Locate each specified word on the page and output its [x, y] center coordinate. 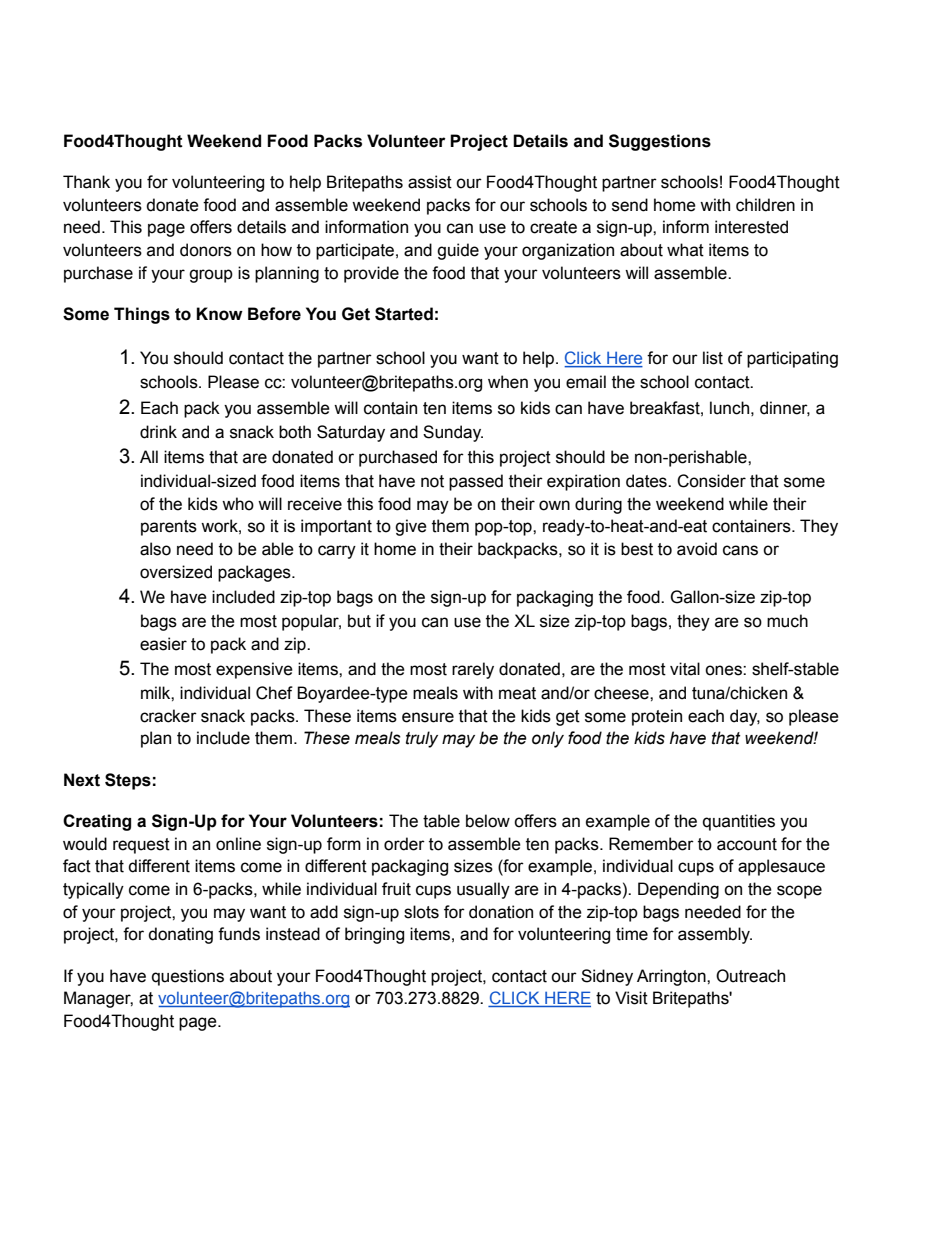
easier [163, 644]
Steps [128, 781]
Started [404, 314]
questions [188, 977]
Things [142, 315]
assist [430, 182]
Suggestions [660, 142]
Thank [86, 182]
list [713, 358]
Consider [711, 481]
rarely [473, 670]
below [488, 821]
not [432, 481]
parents [169, 528]
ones [724, 670]
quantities [739, 822]
